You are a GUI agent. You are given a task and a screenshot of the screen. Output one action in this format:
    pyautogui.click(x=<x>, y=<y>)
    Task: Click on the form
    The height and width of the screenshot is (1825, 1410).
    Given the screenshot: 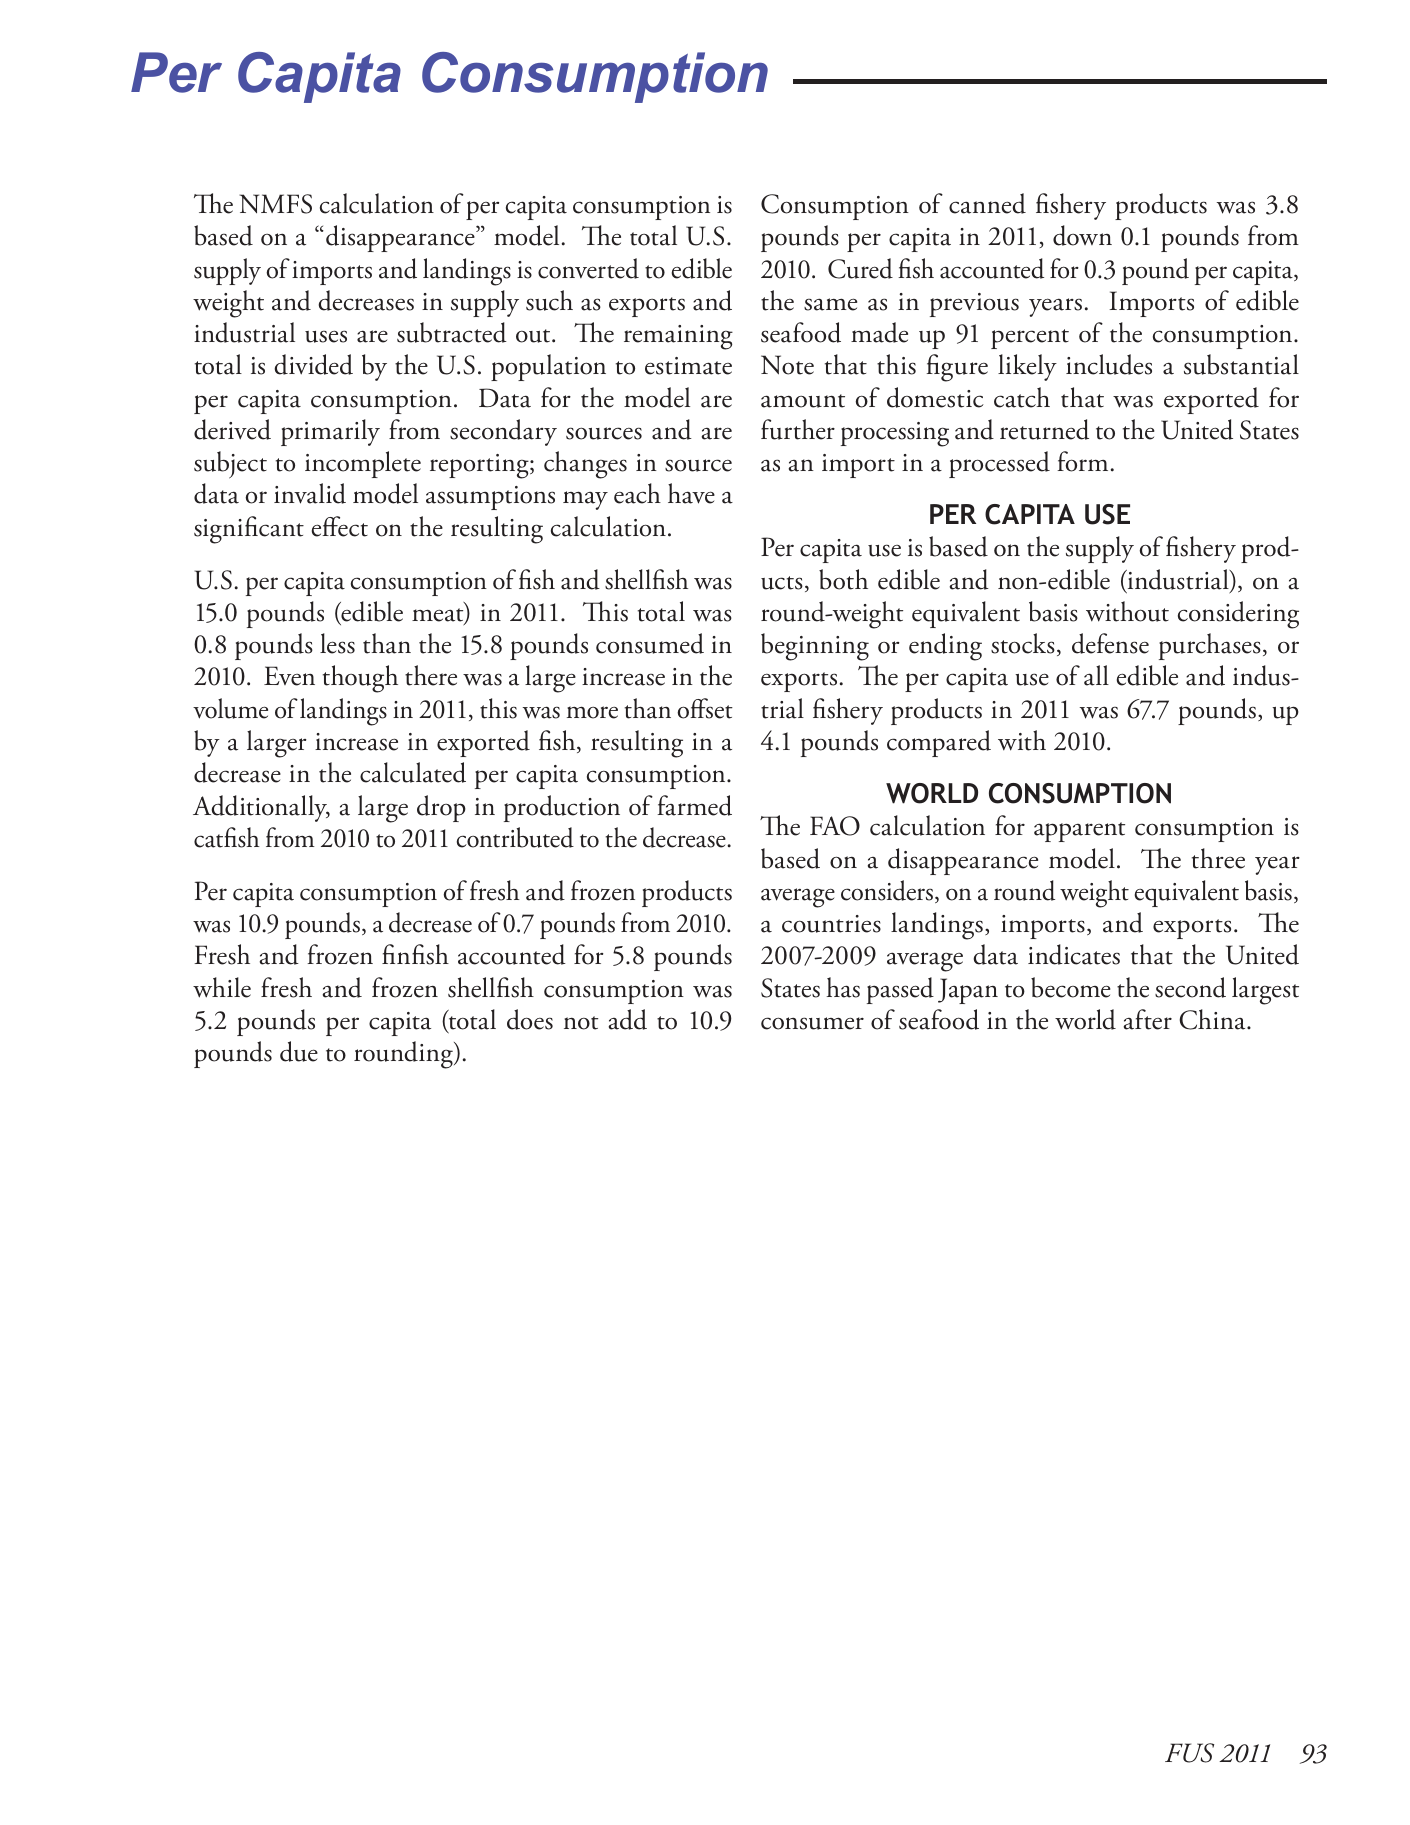 What is the action you would take?
    pyautogui.click(x=1082, y=461)
